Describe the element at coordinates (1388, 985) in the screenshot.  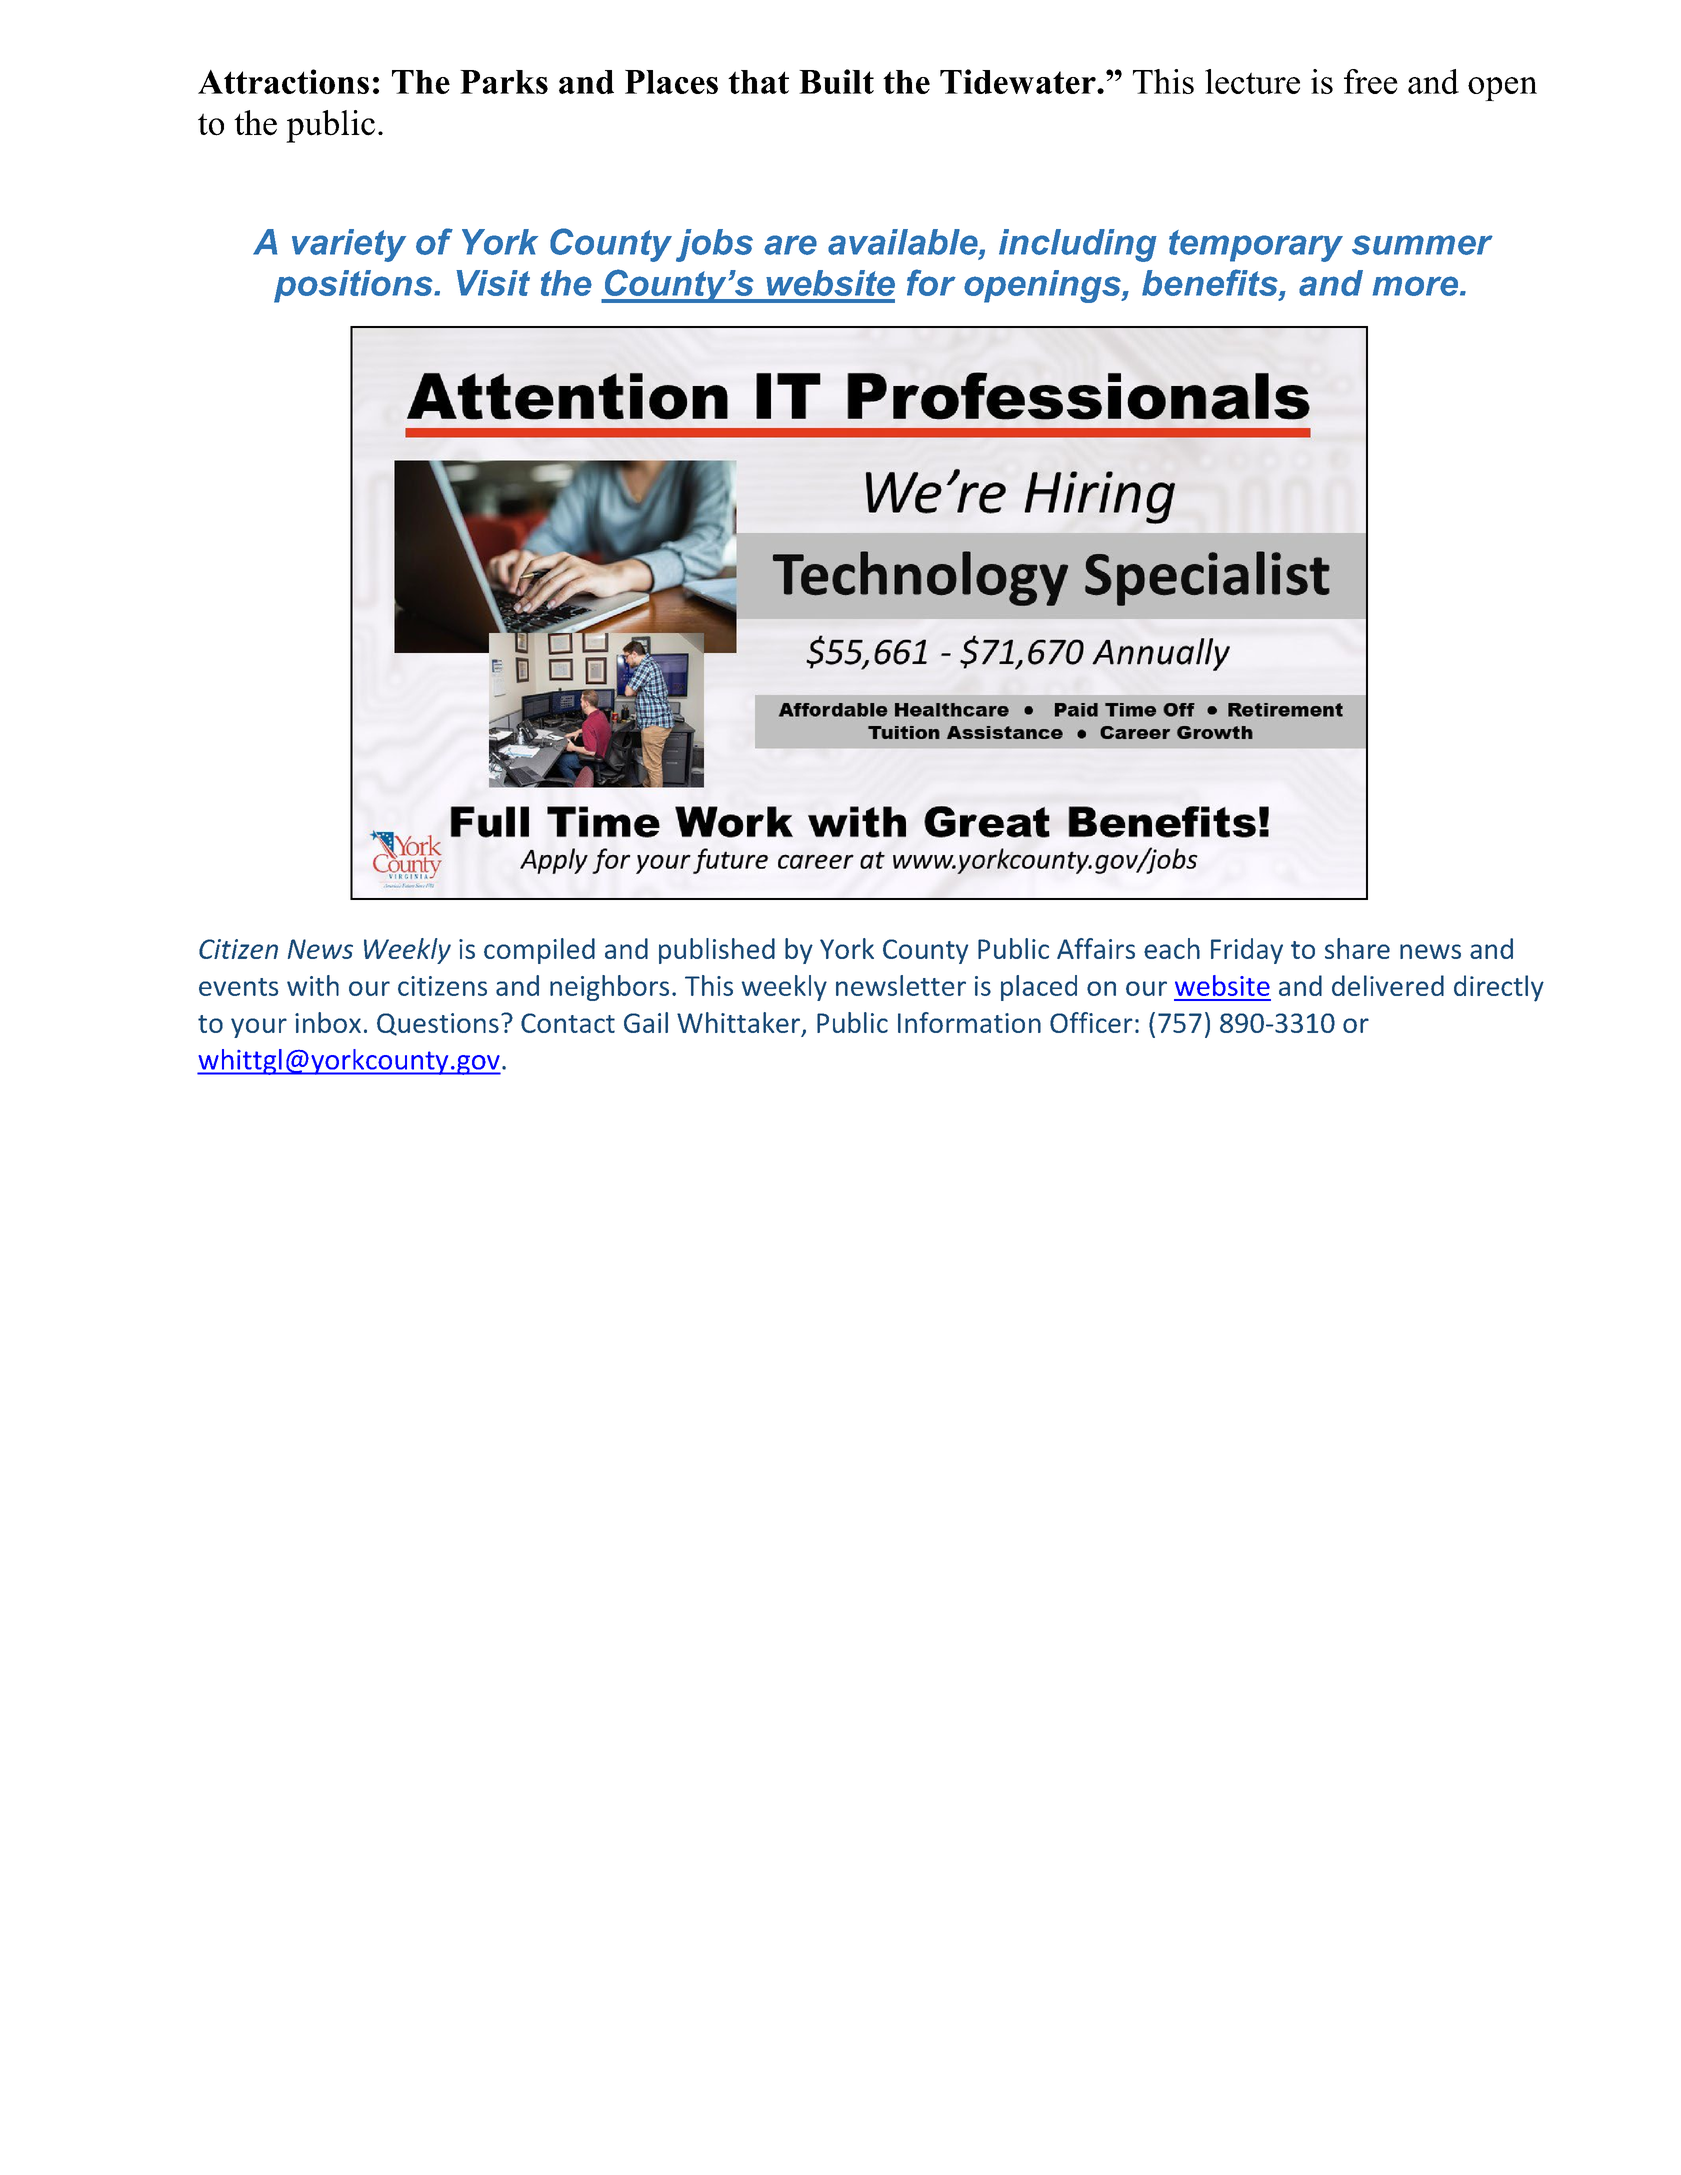
I see `delivered` at that location.
